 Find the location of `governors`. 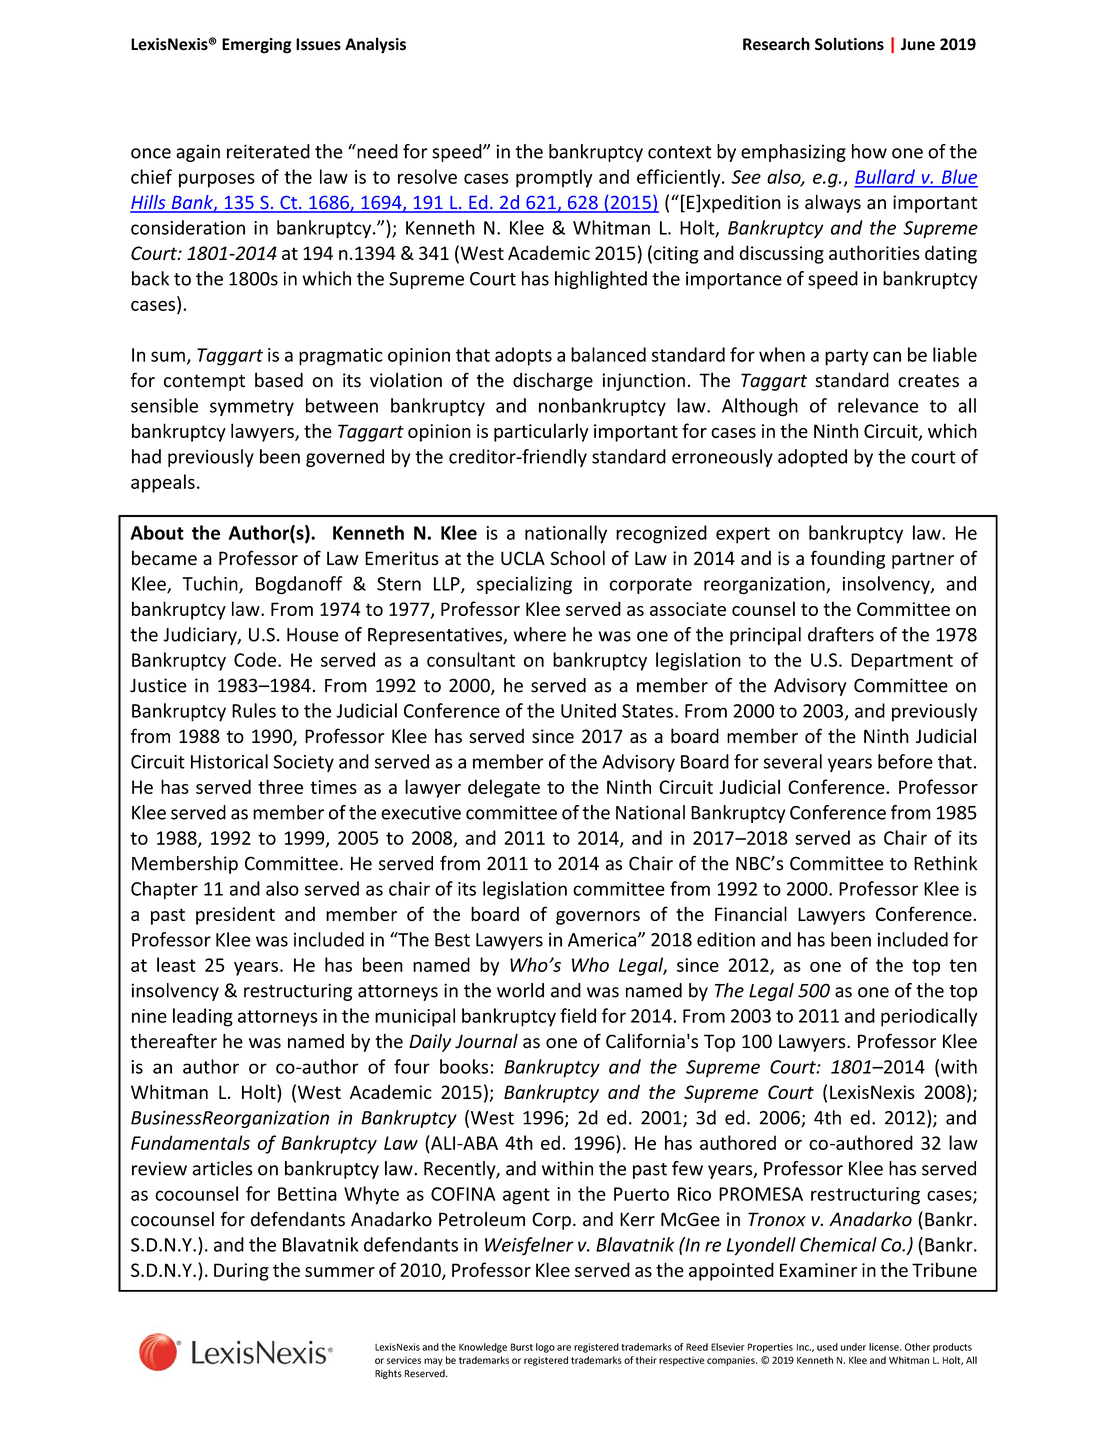

governors is located at coordinates (598, 918).
